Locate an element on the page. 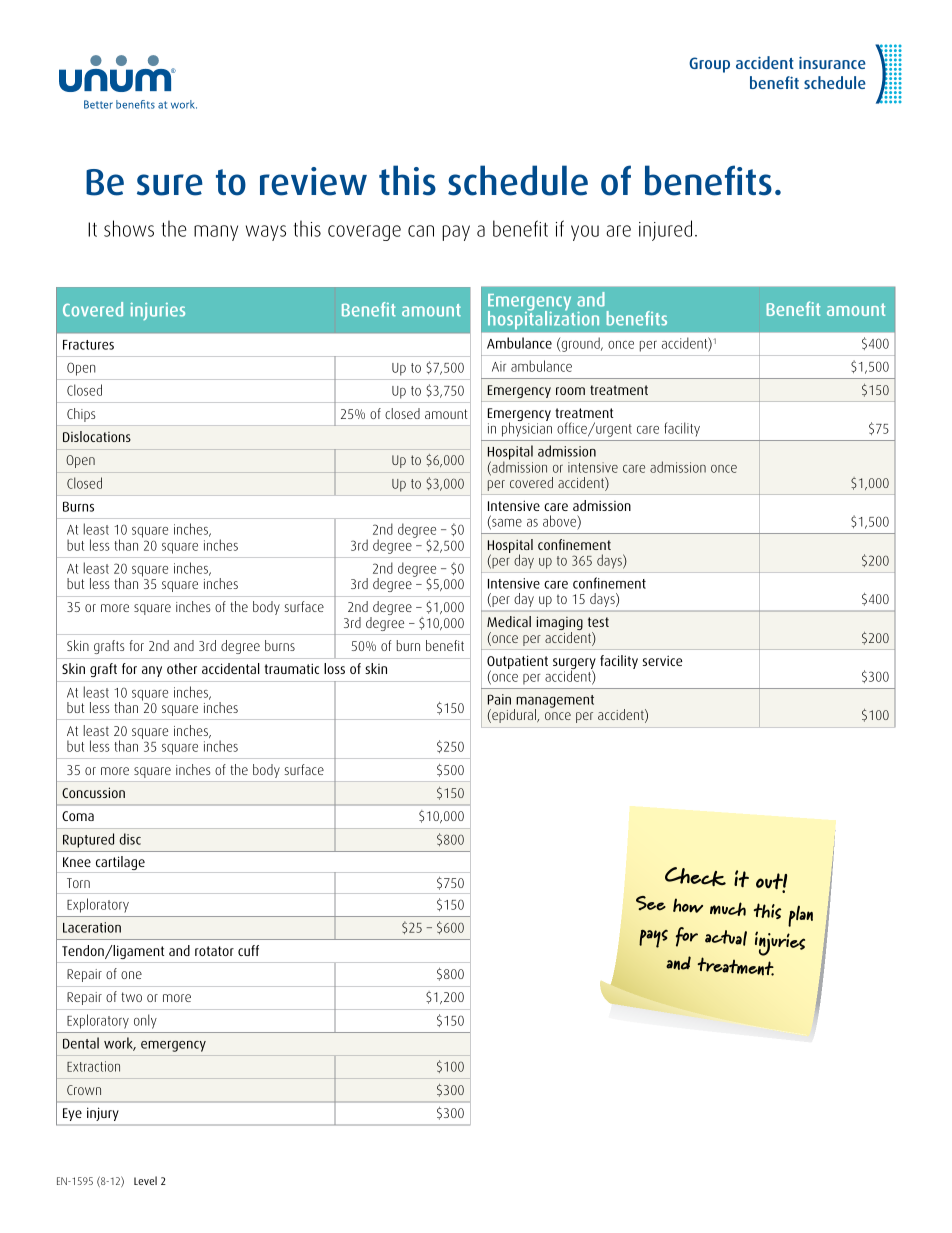 This image has width=952, height=1233. disc is located at coordinates (130, 839).
